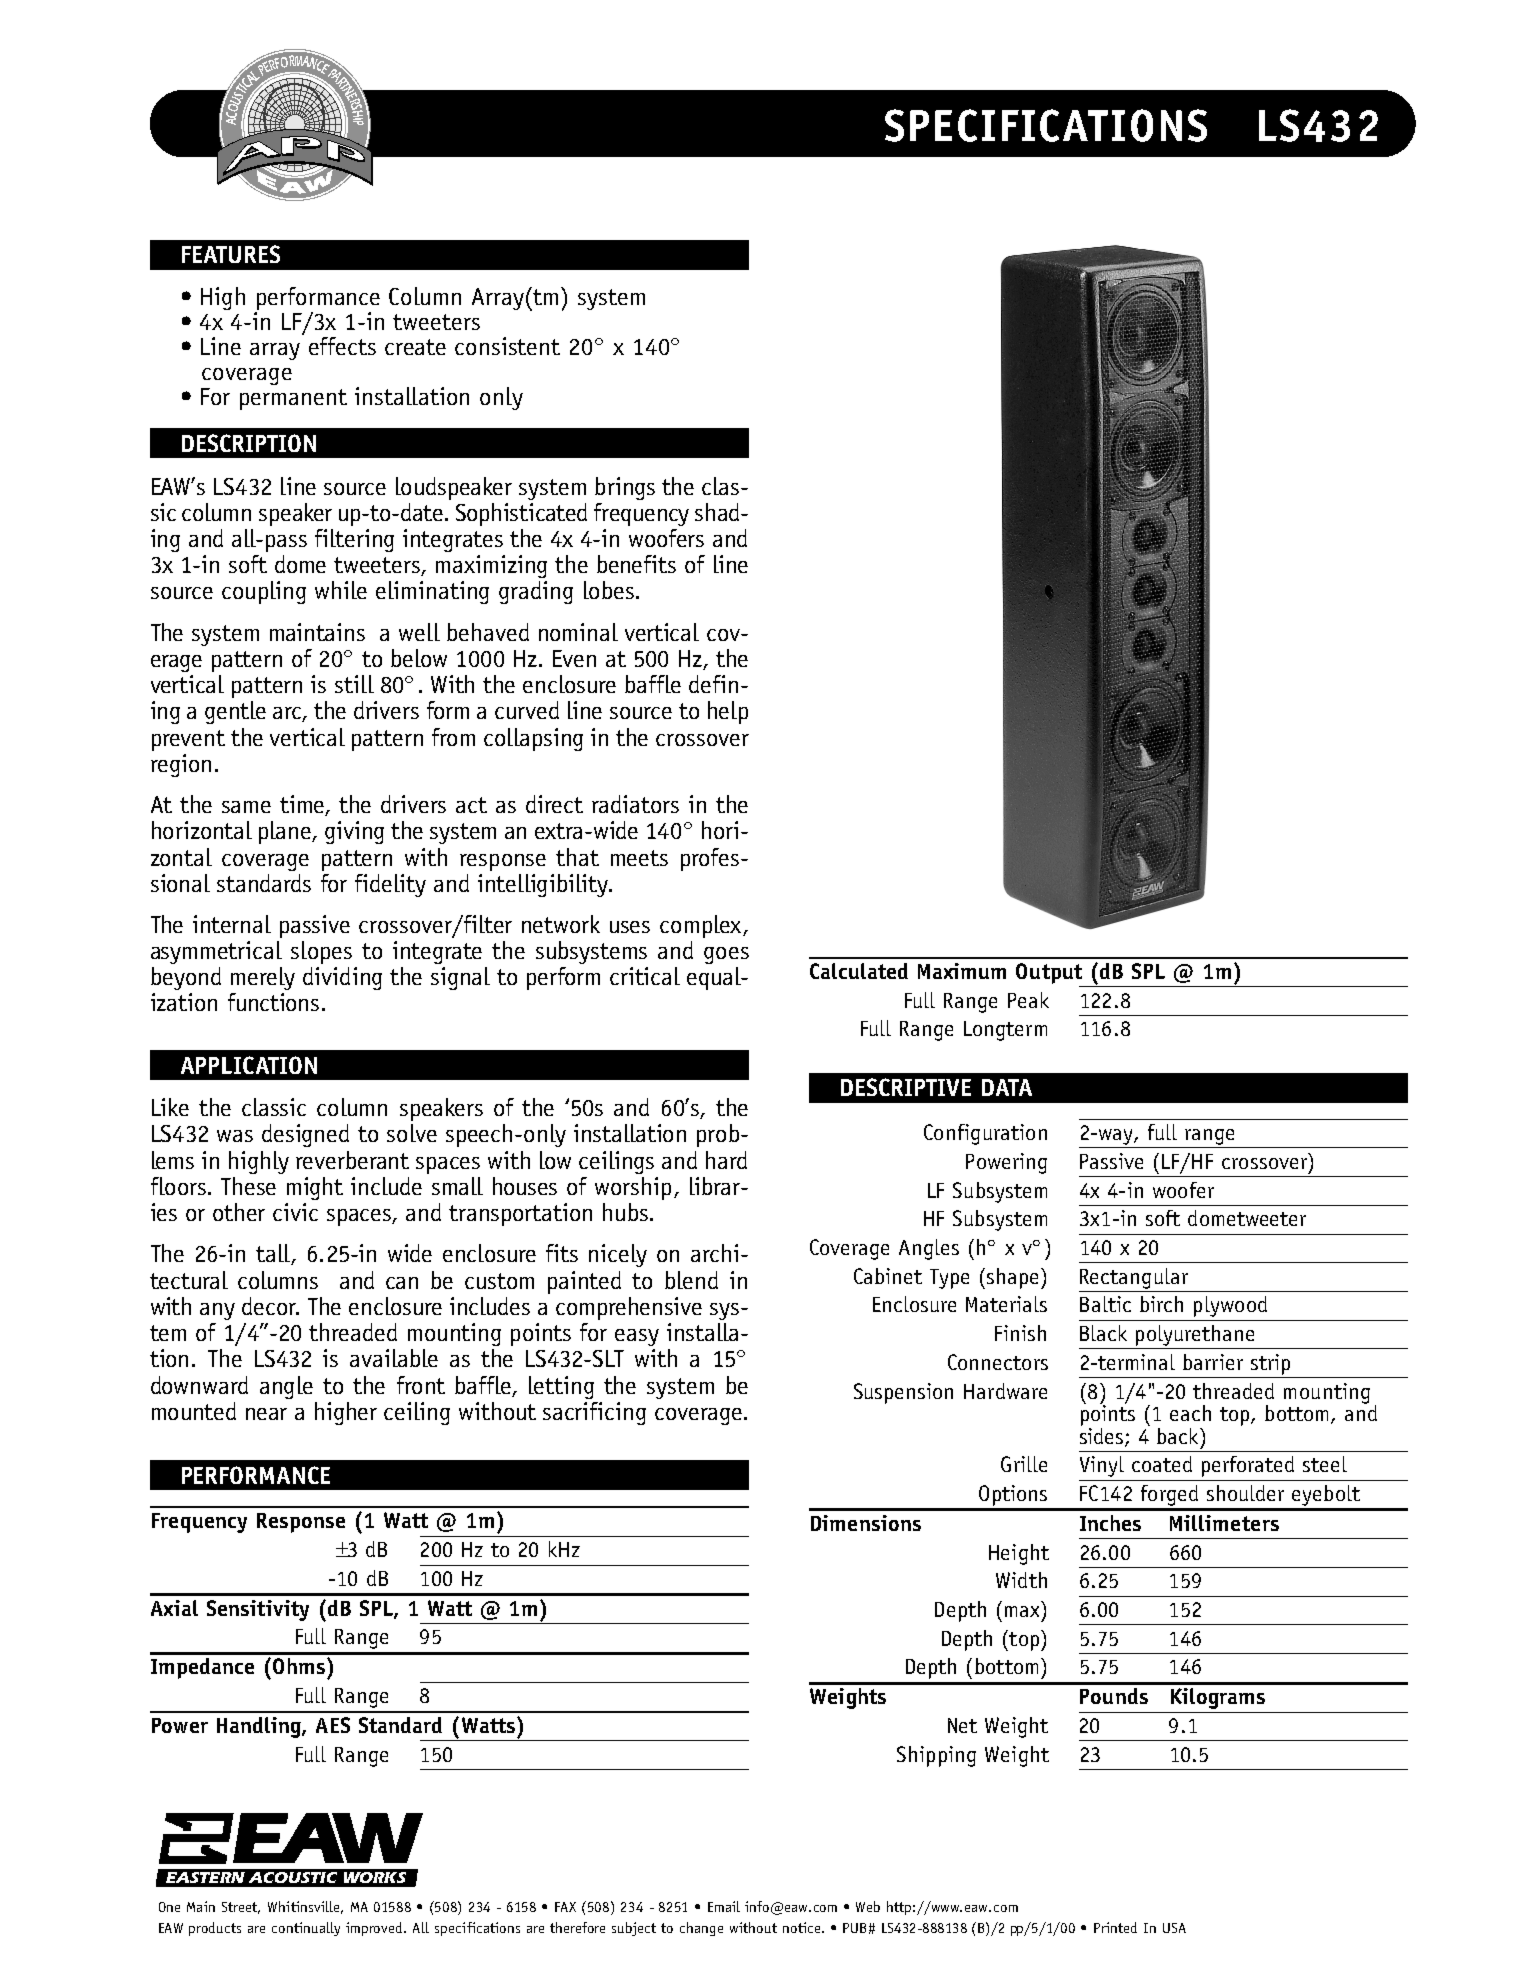  I want to click on Output, so click(1049, 973).
